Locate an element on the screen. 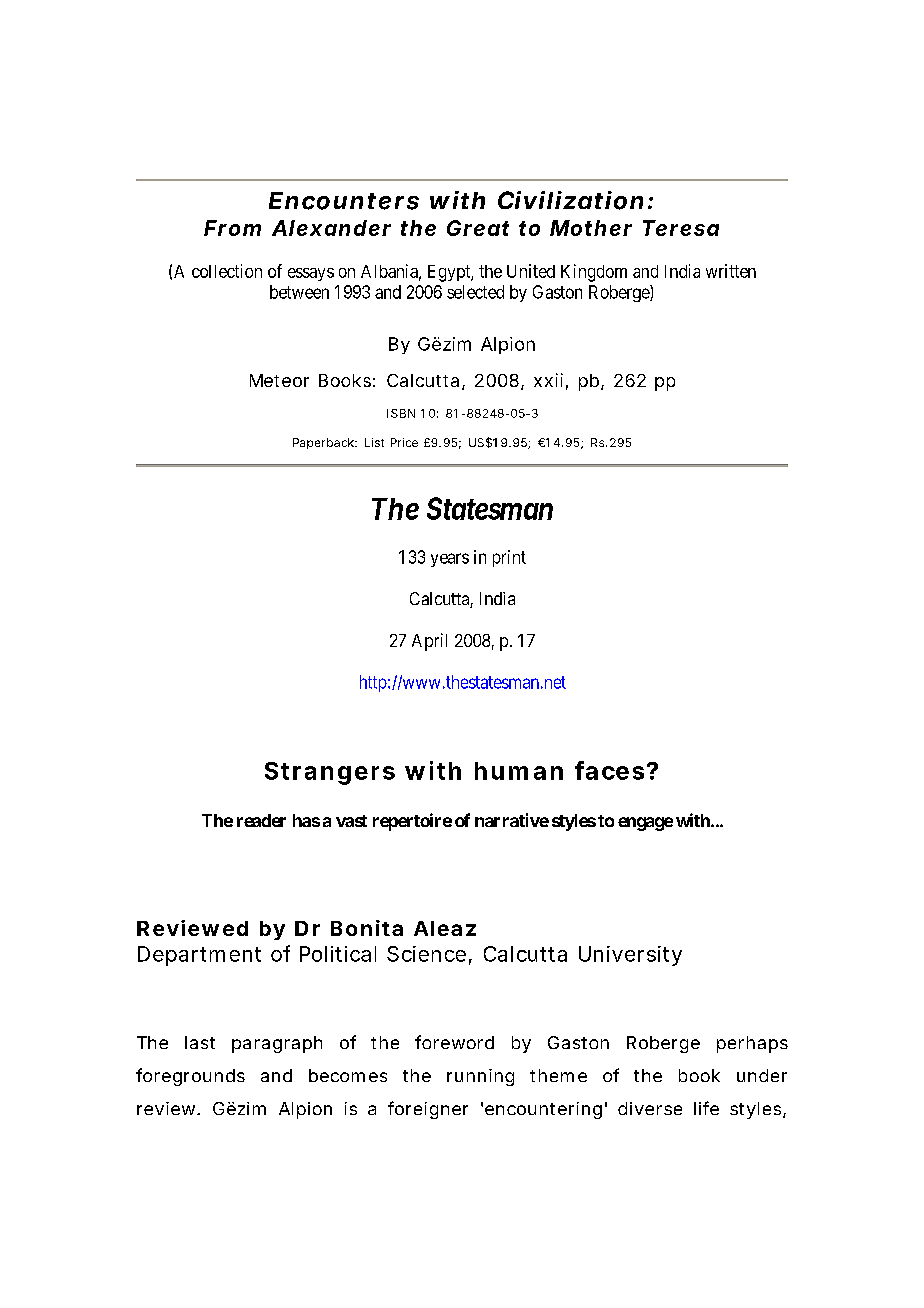 Image resolution: width=924 pixels, height=1308 pixels. print is located at coordinates (509, 558).
